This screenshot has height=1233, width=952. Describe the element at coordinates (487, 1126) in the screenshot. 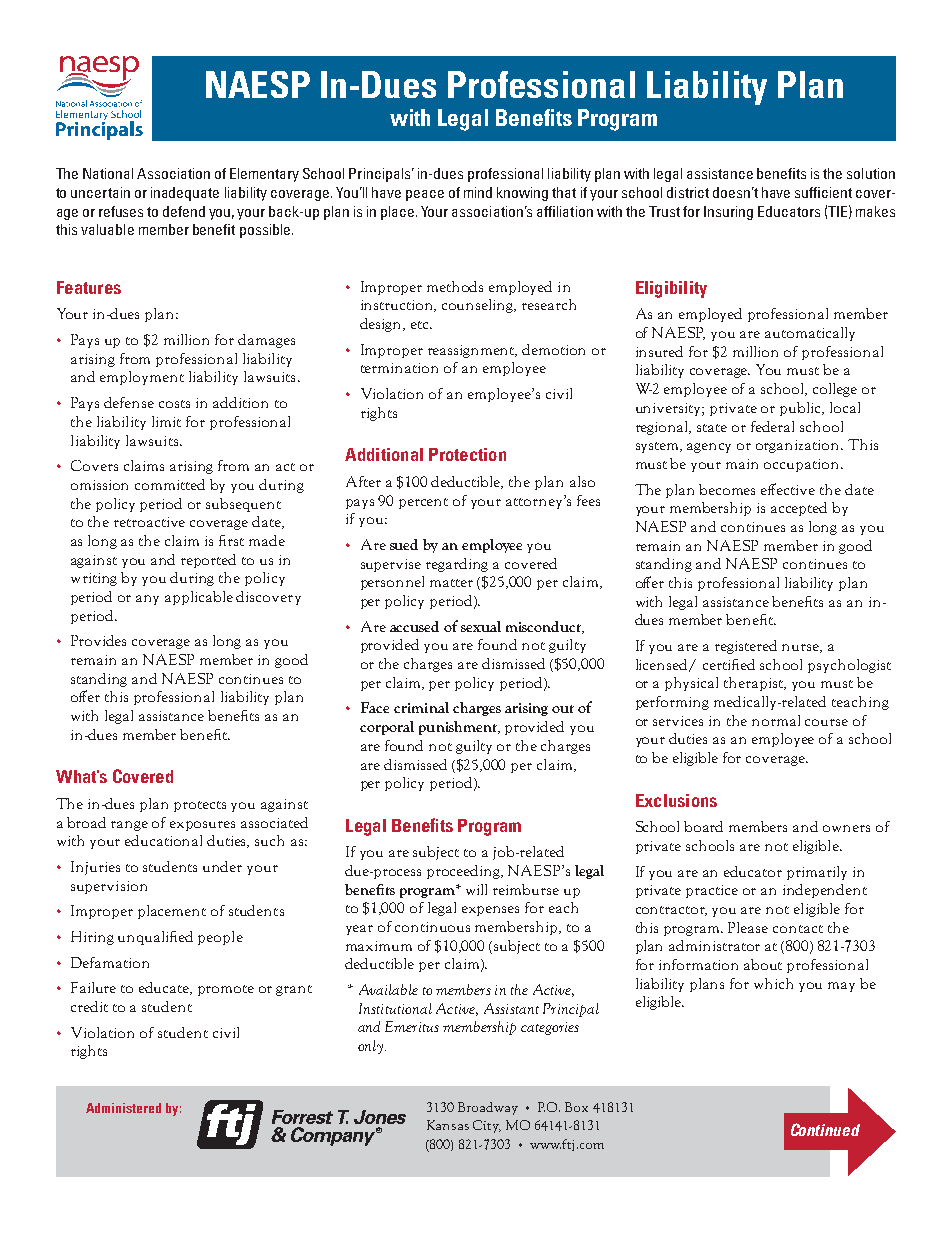

I see `City` at that location.
